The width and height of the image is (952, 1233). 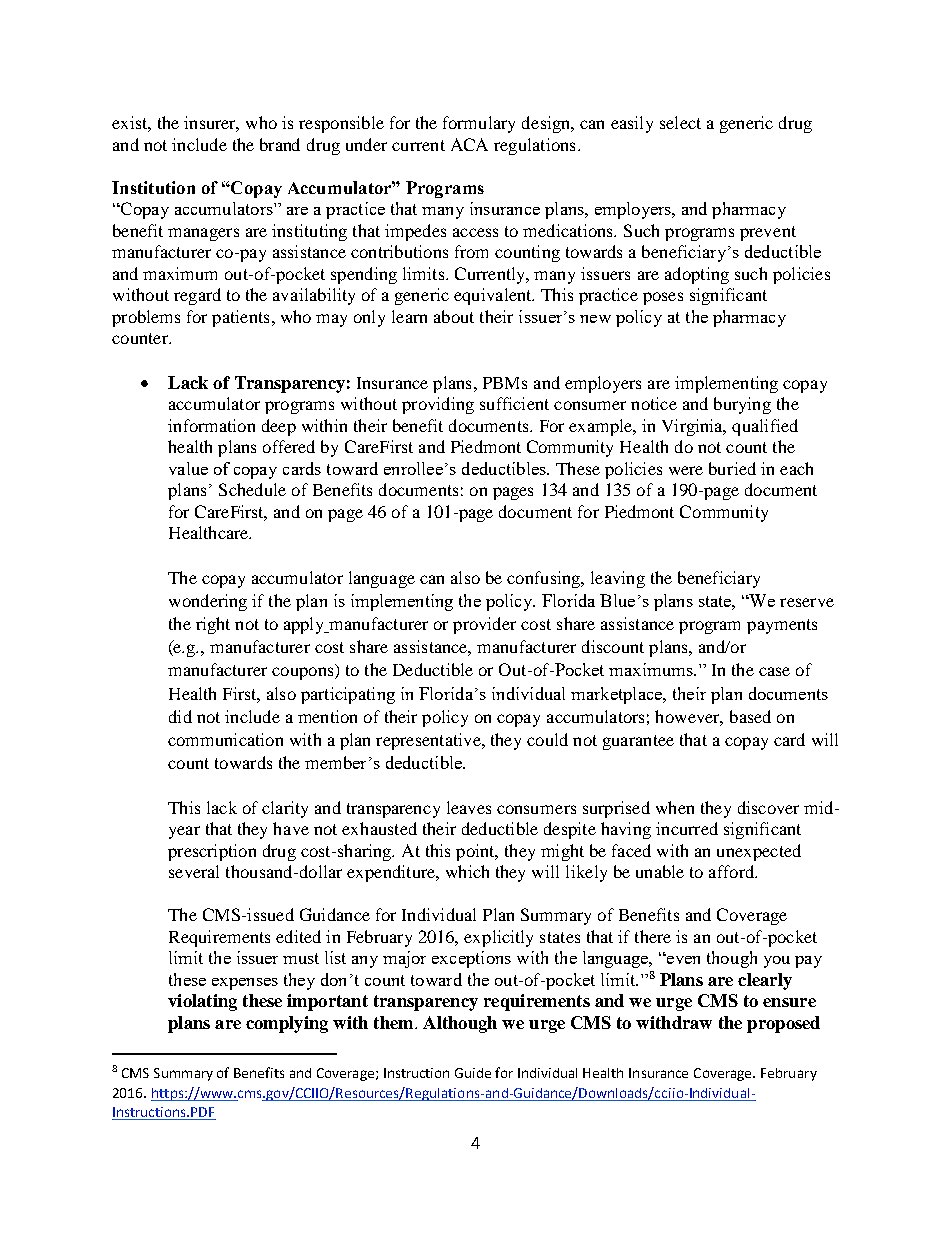 What do you see at coordinates (469, 144) in the image?
I see `ACA` at bounding box center [469, 144].
